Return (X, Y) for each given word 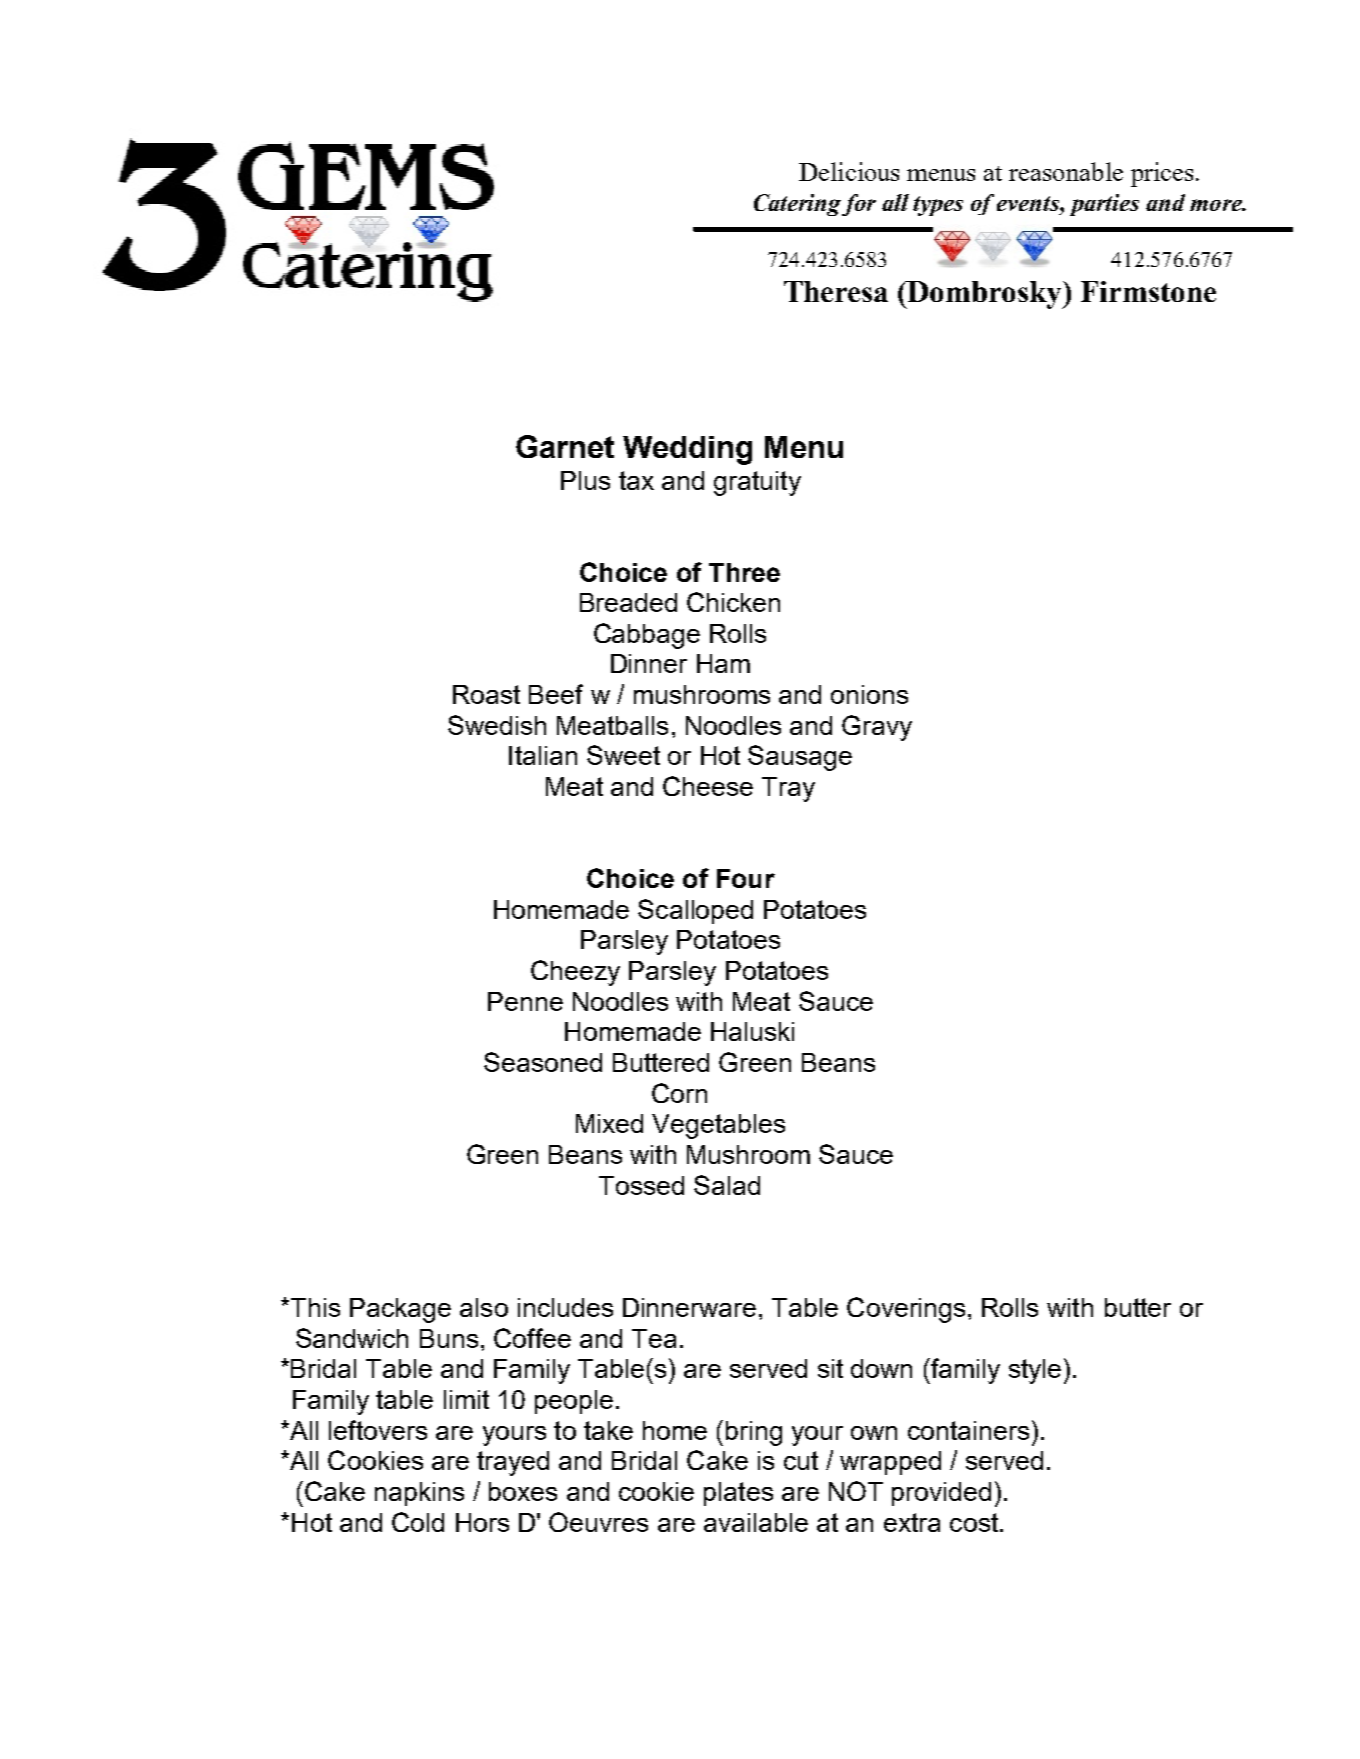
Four (746, 878)
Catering (797, 205)
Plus (585, 480)
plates (738, 1494)
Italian (543, 755)
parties (1104, 205)
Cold (418, 1522)
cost (975, 1522)
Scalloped (695, 911)
